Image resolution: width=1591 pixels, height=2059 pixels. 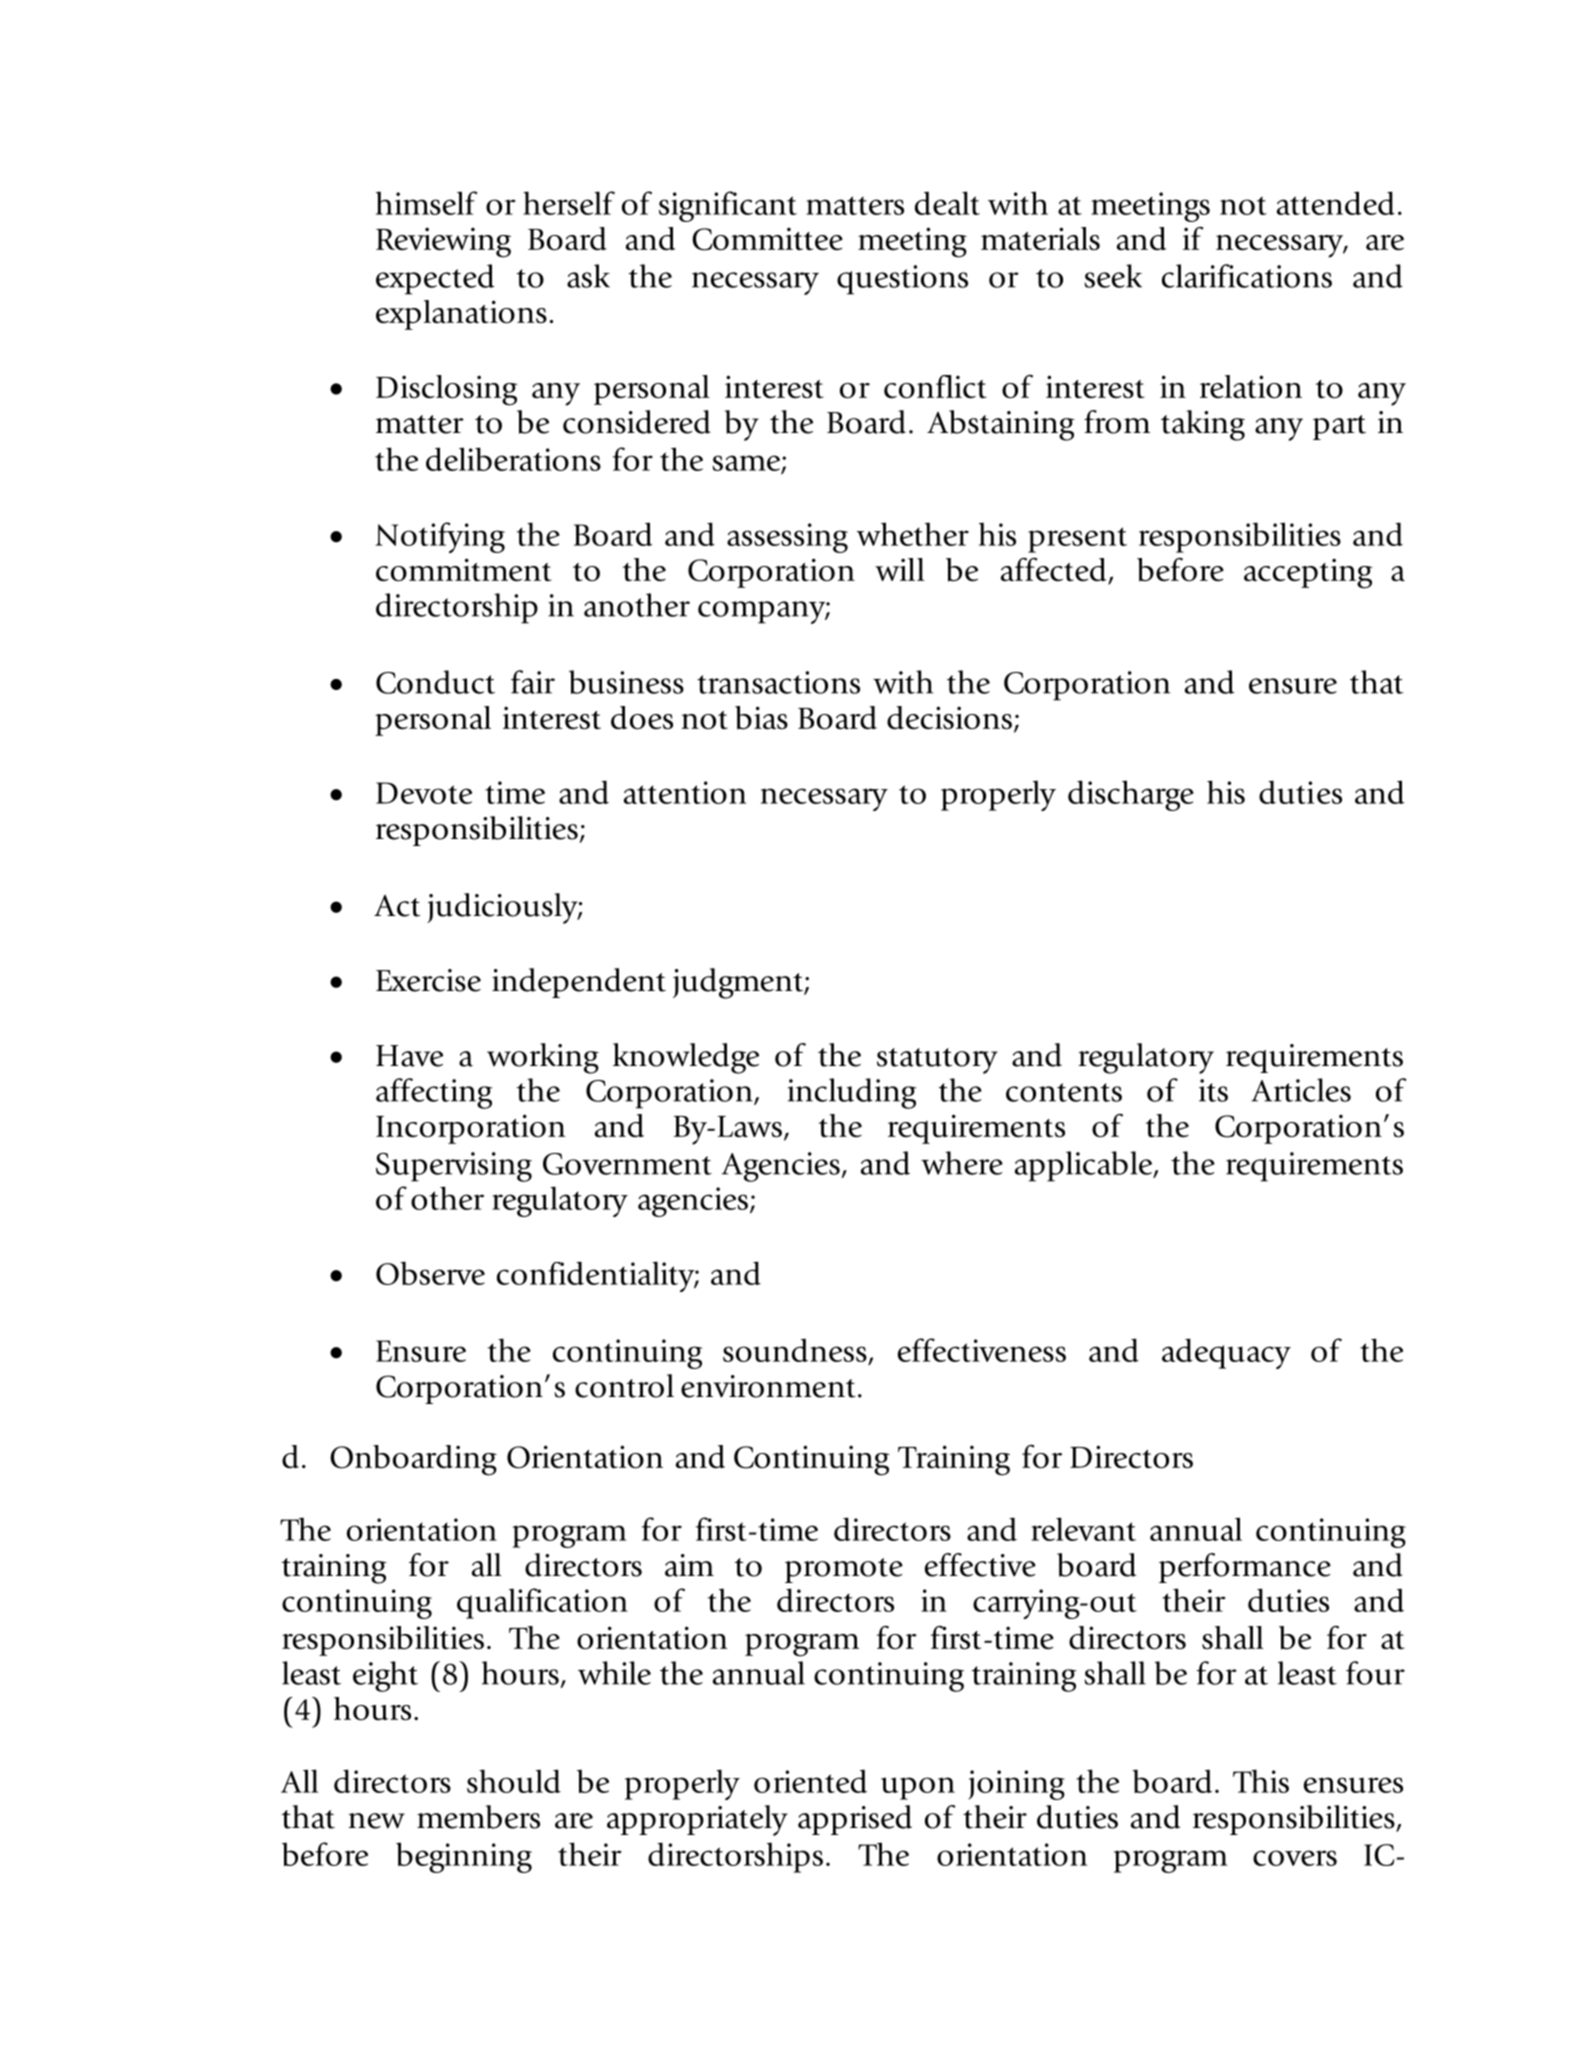 What do you see at coordinates (902, 280) in the page?
I see `questions` at bounding box center [902, 280].
